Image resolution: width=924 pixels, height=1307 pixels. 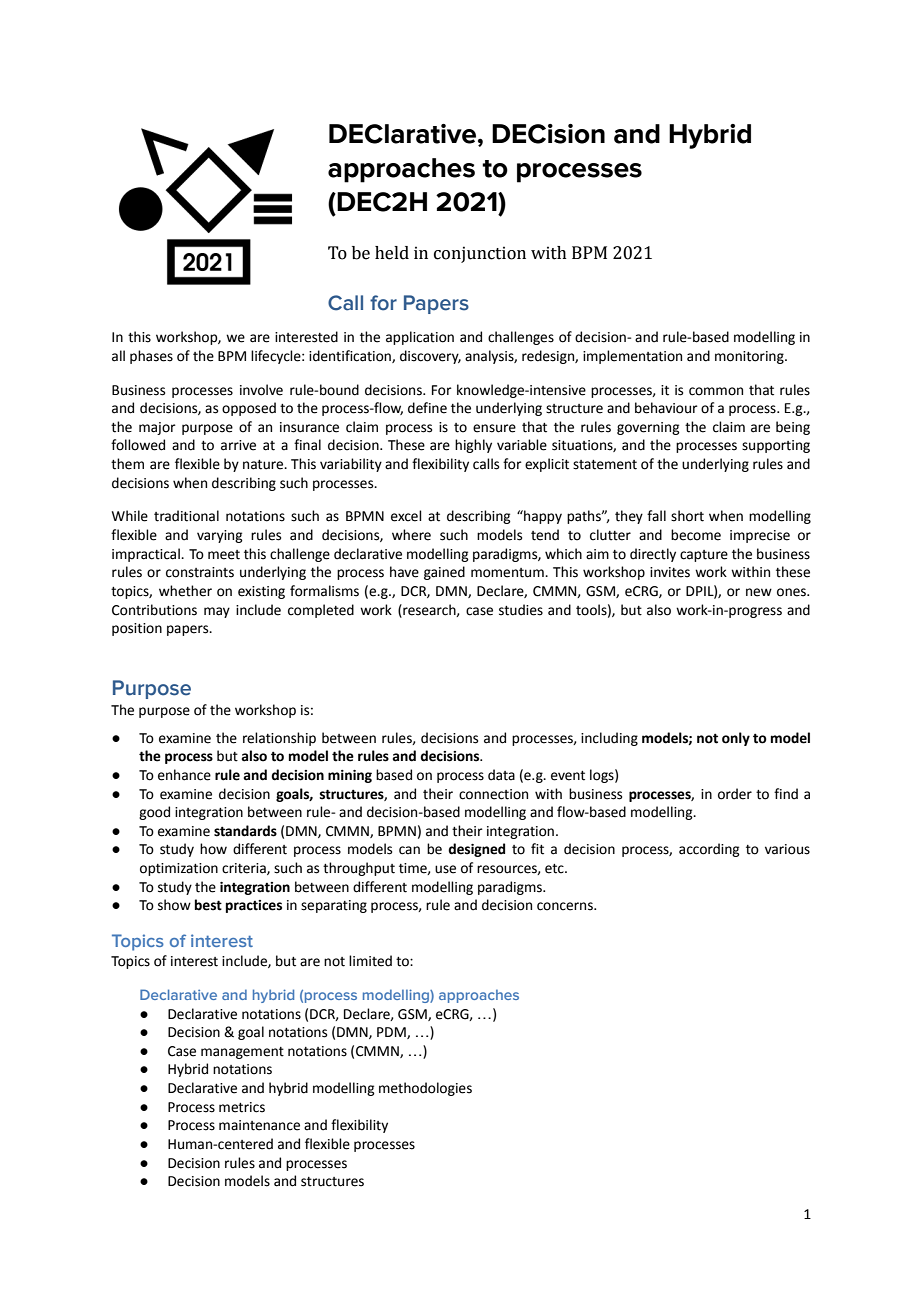 I want to click on phases, so click(x=151, y=357).
